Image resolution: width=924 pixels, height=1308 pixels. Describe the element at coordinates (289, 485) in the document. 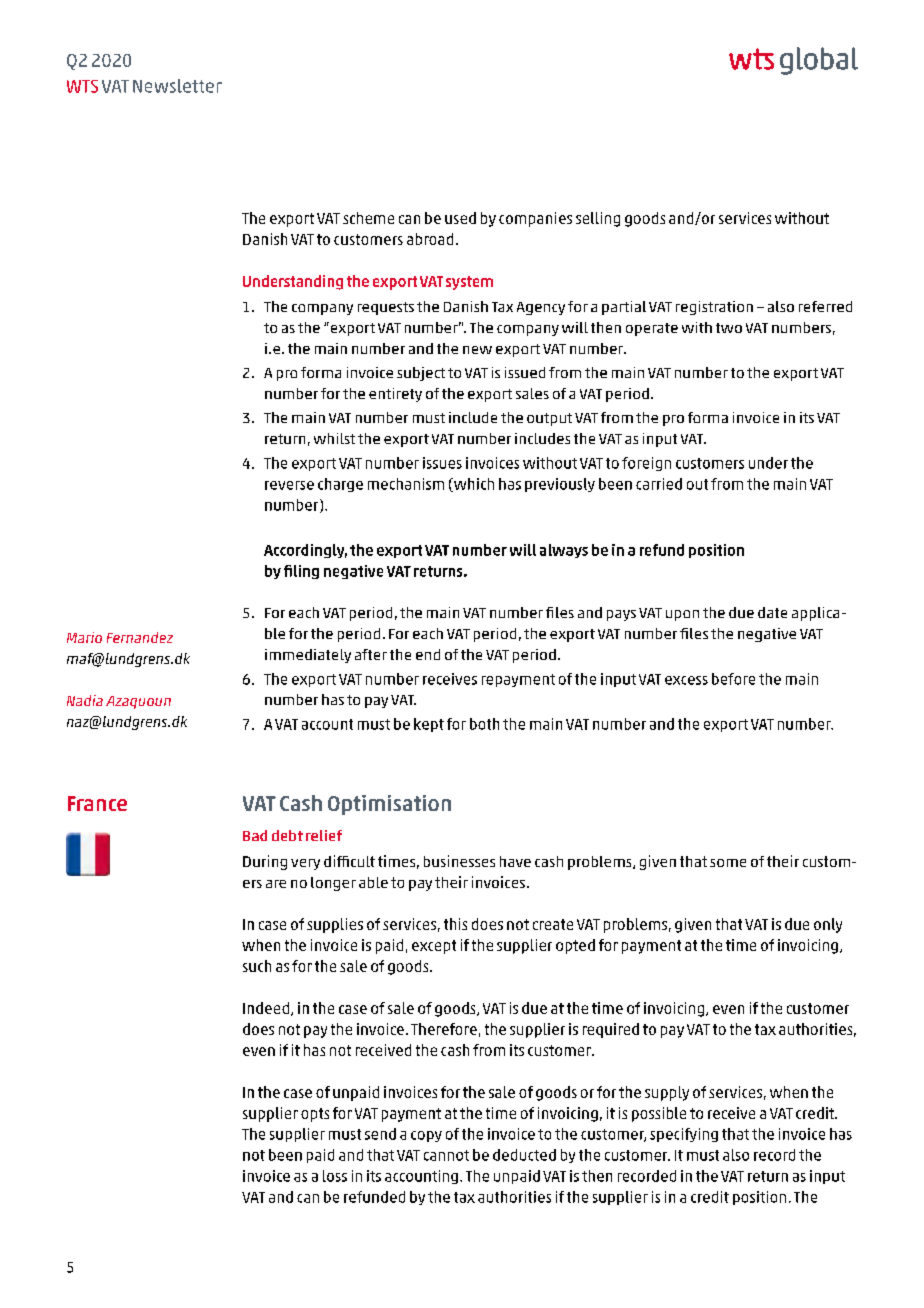

I see `reverse` at that location.
